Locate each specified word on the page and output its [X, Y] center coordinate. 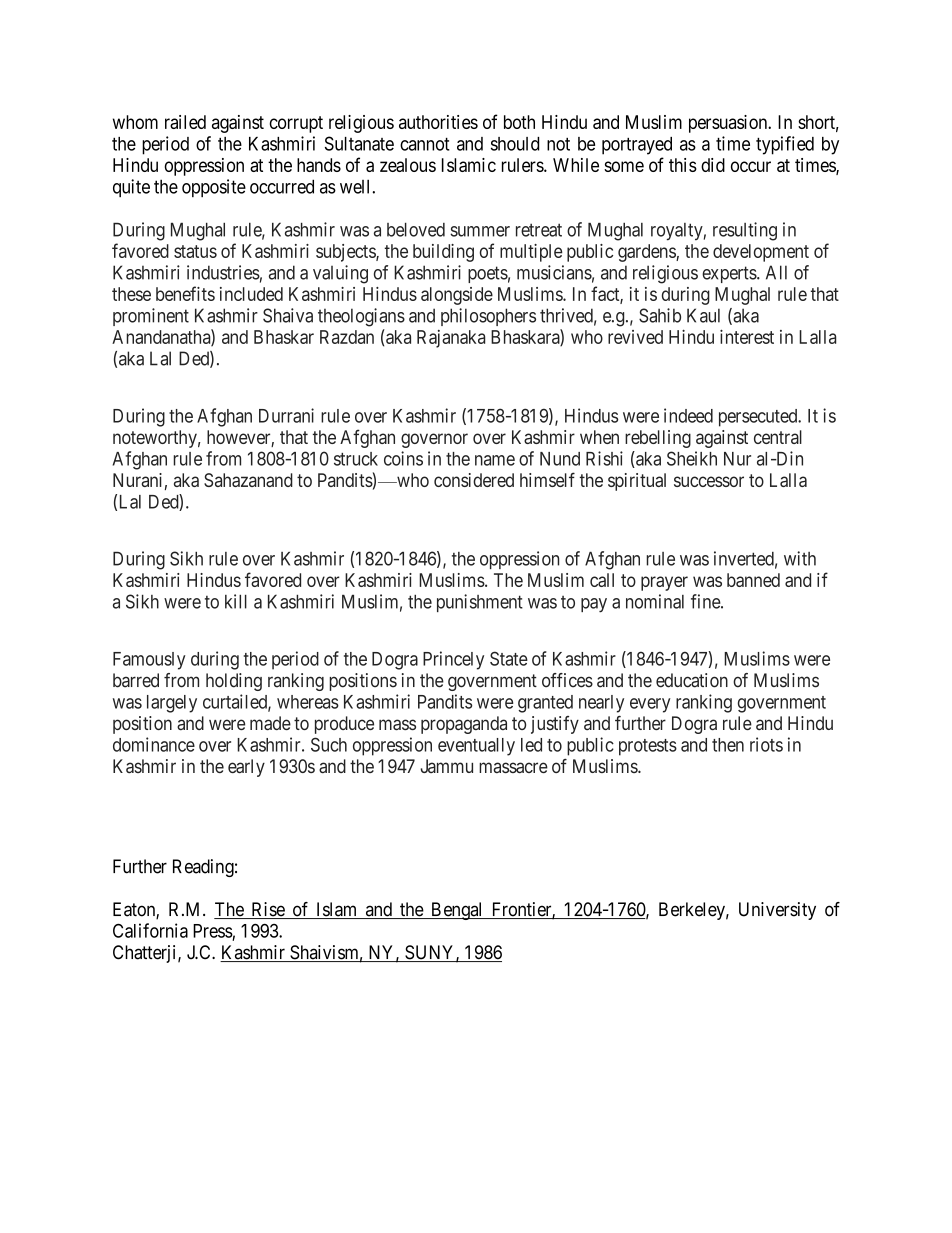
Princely [453, 660]
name [495, 460]
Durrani [286, 415]
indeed [688, 415]
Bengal [457, 911]
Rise [267, 910]
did [713, 165]
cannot [425, 144]
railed [185, 122]
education [692, 680]
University [777, 911]
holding [234, 682]
